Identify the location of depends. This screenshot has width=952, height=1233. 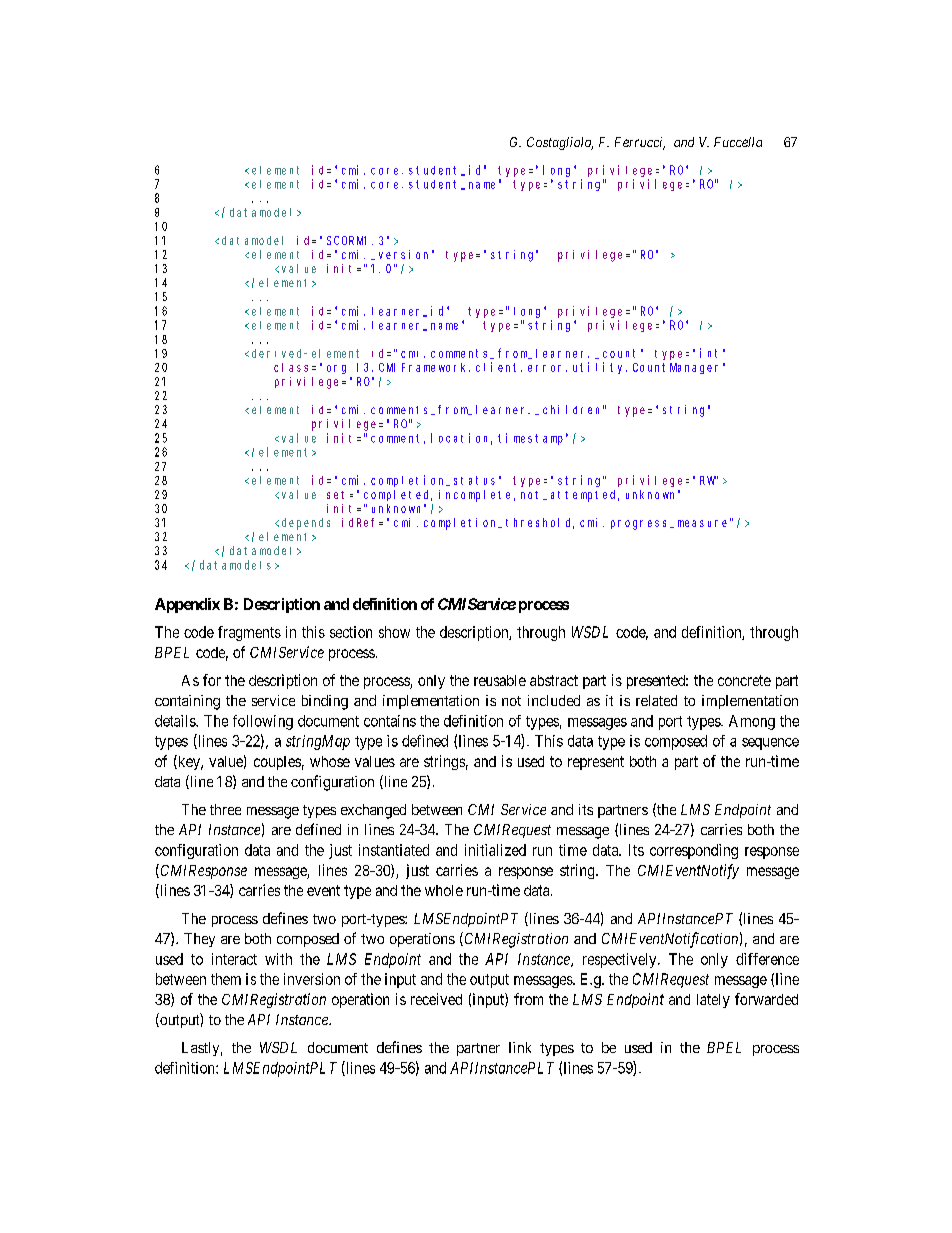
(306, 524).
